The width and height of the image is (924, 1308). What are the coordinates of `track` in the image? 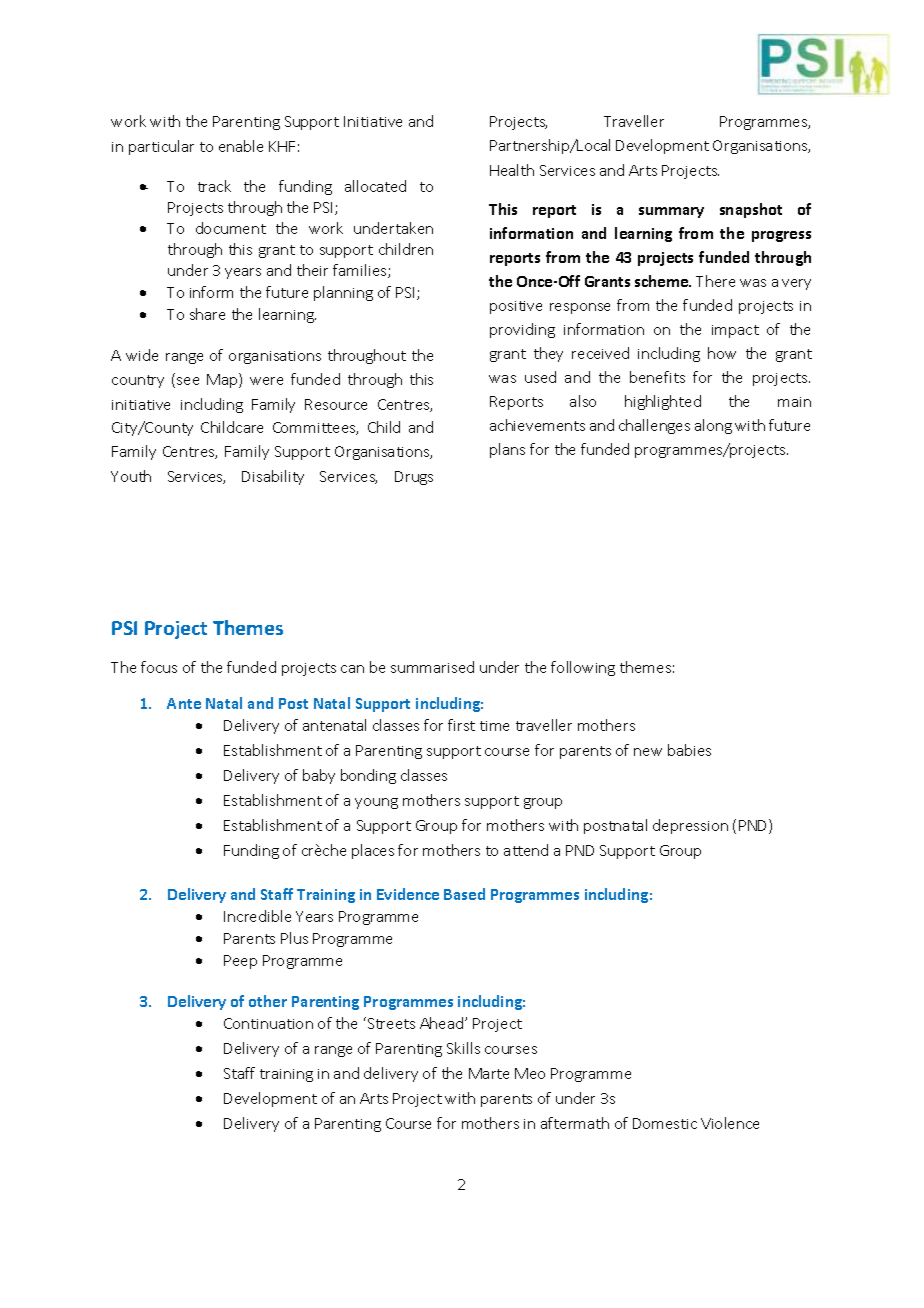 It's located at (214, 186).
